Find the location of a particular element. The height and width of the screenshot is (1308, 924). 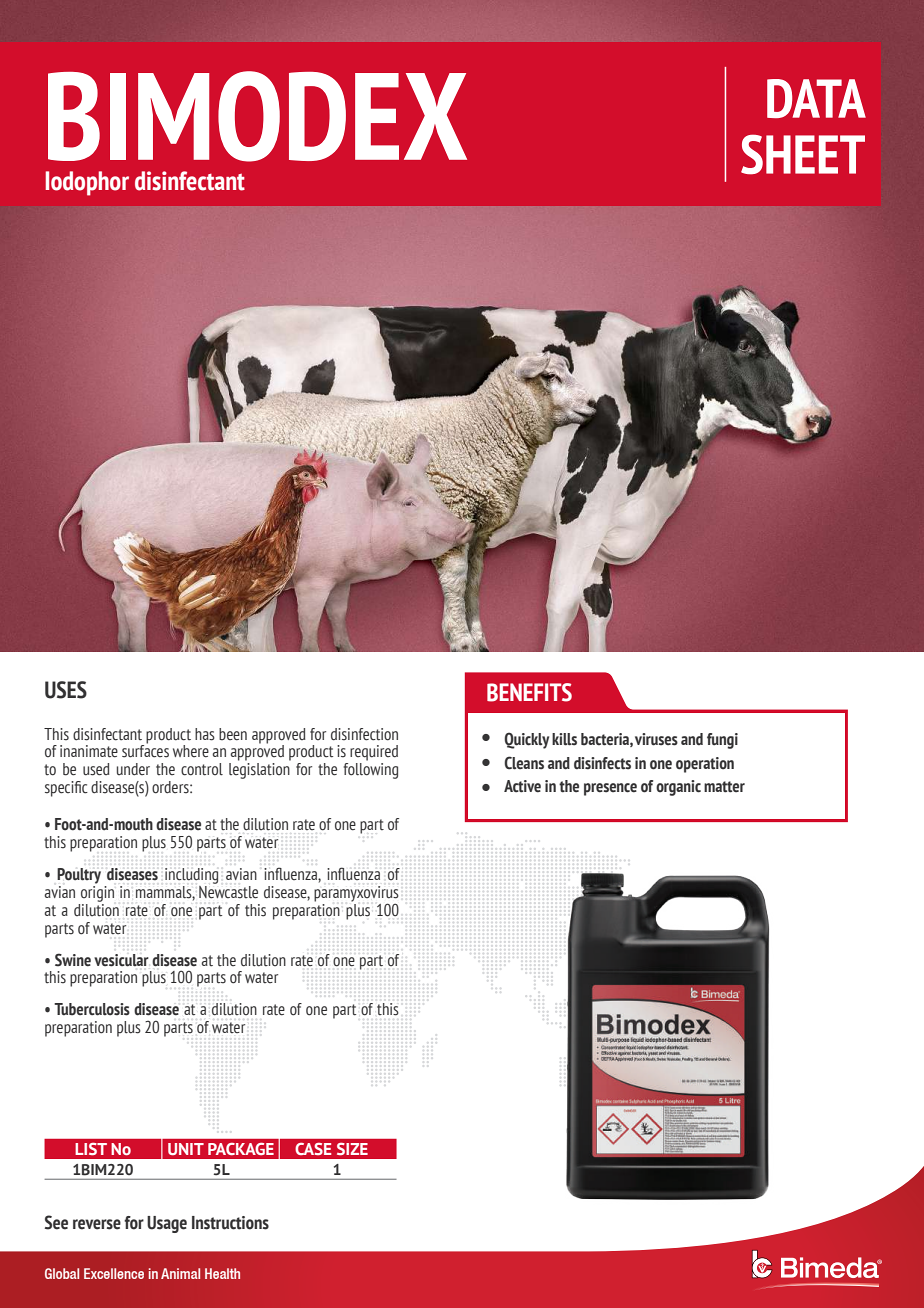

Quickly is located at coordinates (526, 740).
